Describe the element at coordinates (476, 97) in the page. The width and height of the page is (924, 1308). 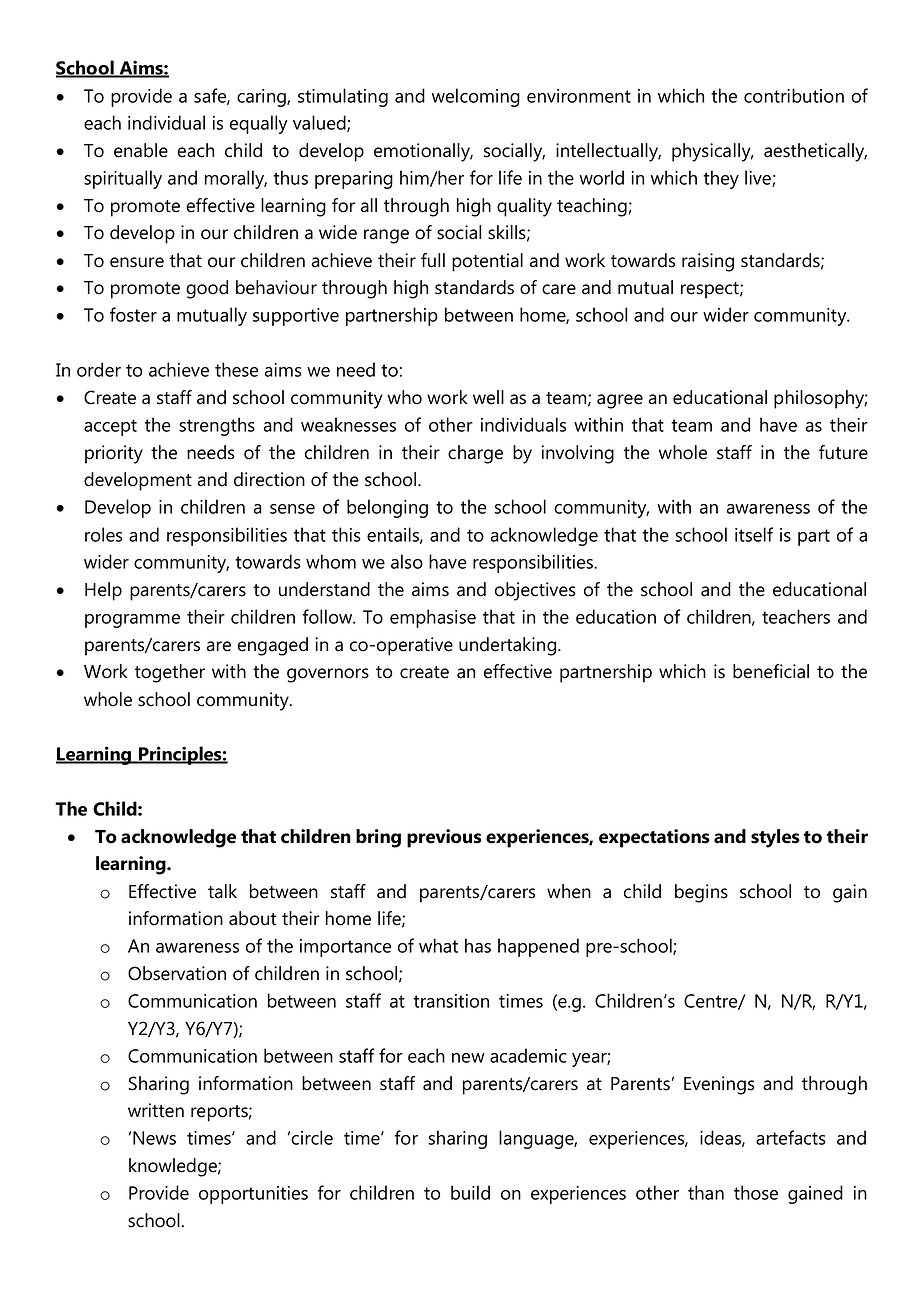
I see `welcoming` at that location.
